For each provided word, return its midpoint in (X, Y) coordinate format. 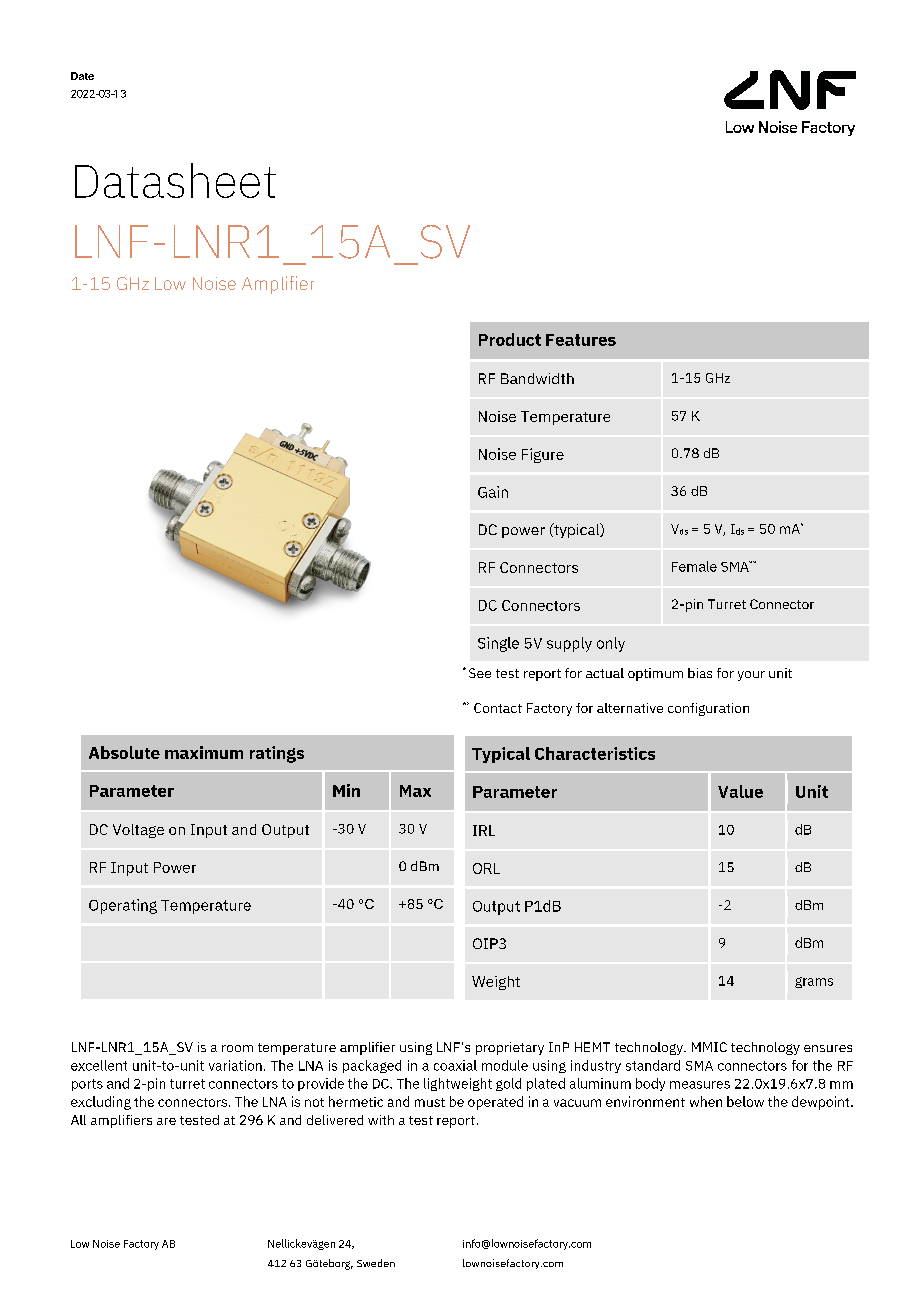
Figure (543, 455)
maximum (204, 752)
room (237, 1048)
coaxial (455, 1065)
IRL (484, 830)
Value (740, 791)
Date (82, 76)
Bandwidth (537, 378)
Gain (493, 492)
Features (581, 340)
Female (694, 566)
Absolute (124, 752)
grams (814, 982)
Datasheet (175, 180)
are (166, 1121)
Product (510, 339)
